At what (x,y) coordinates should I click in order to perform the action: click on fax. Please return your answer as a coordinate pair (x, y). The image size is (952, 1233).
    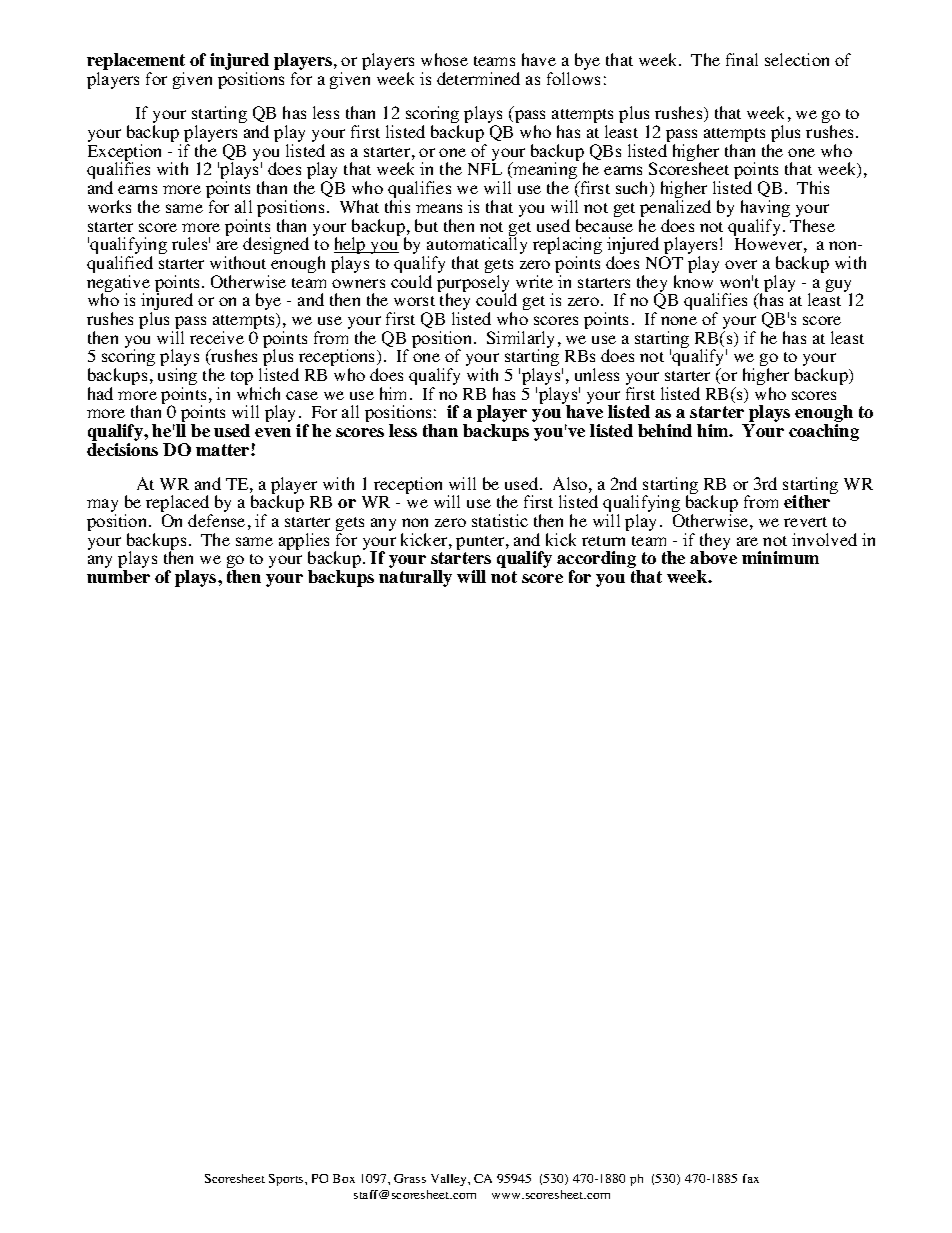
    Looking at the image, I should click on (751, 1178).
